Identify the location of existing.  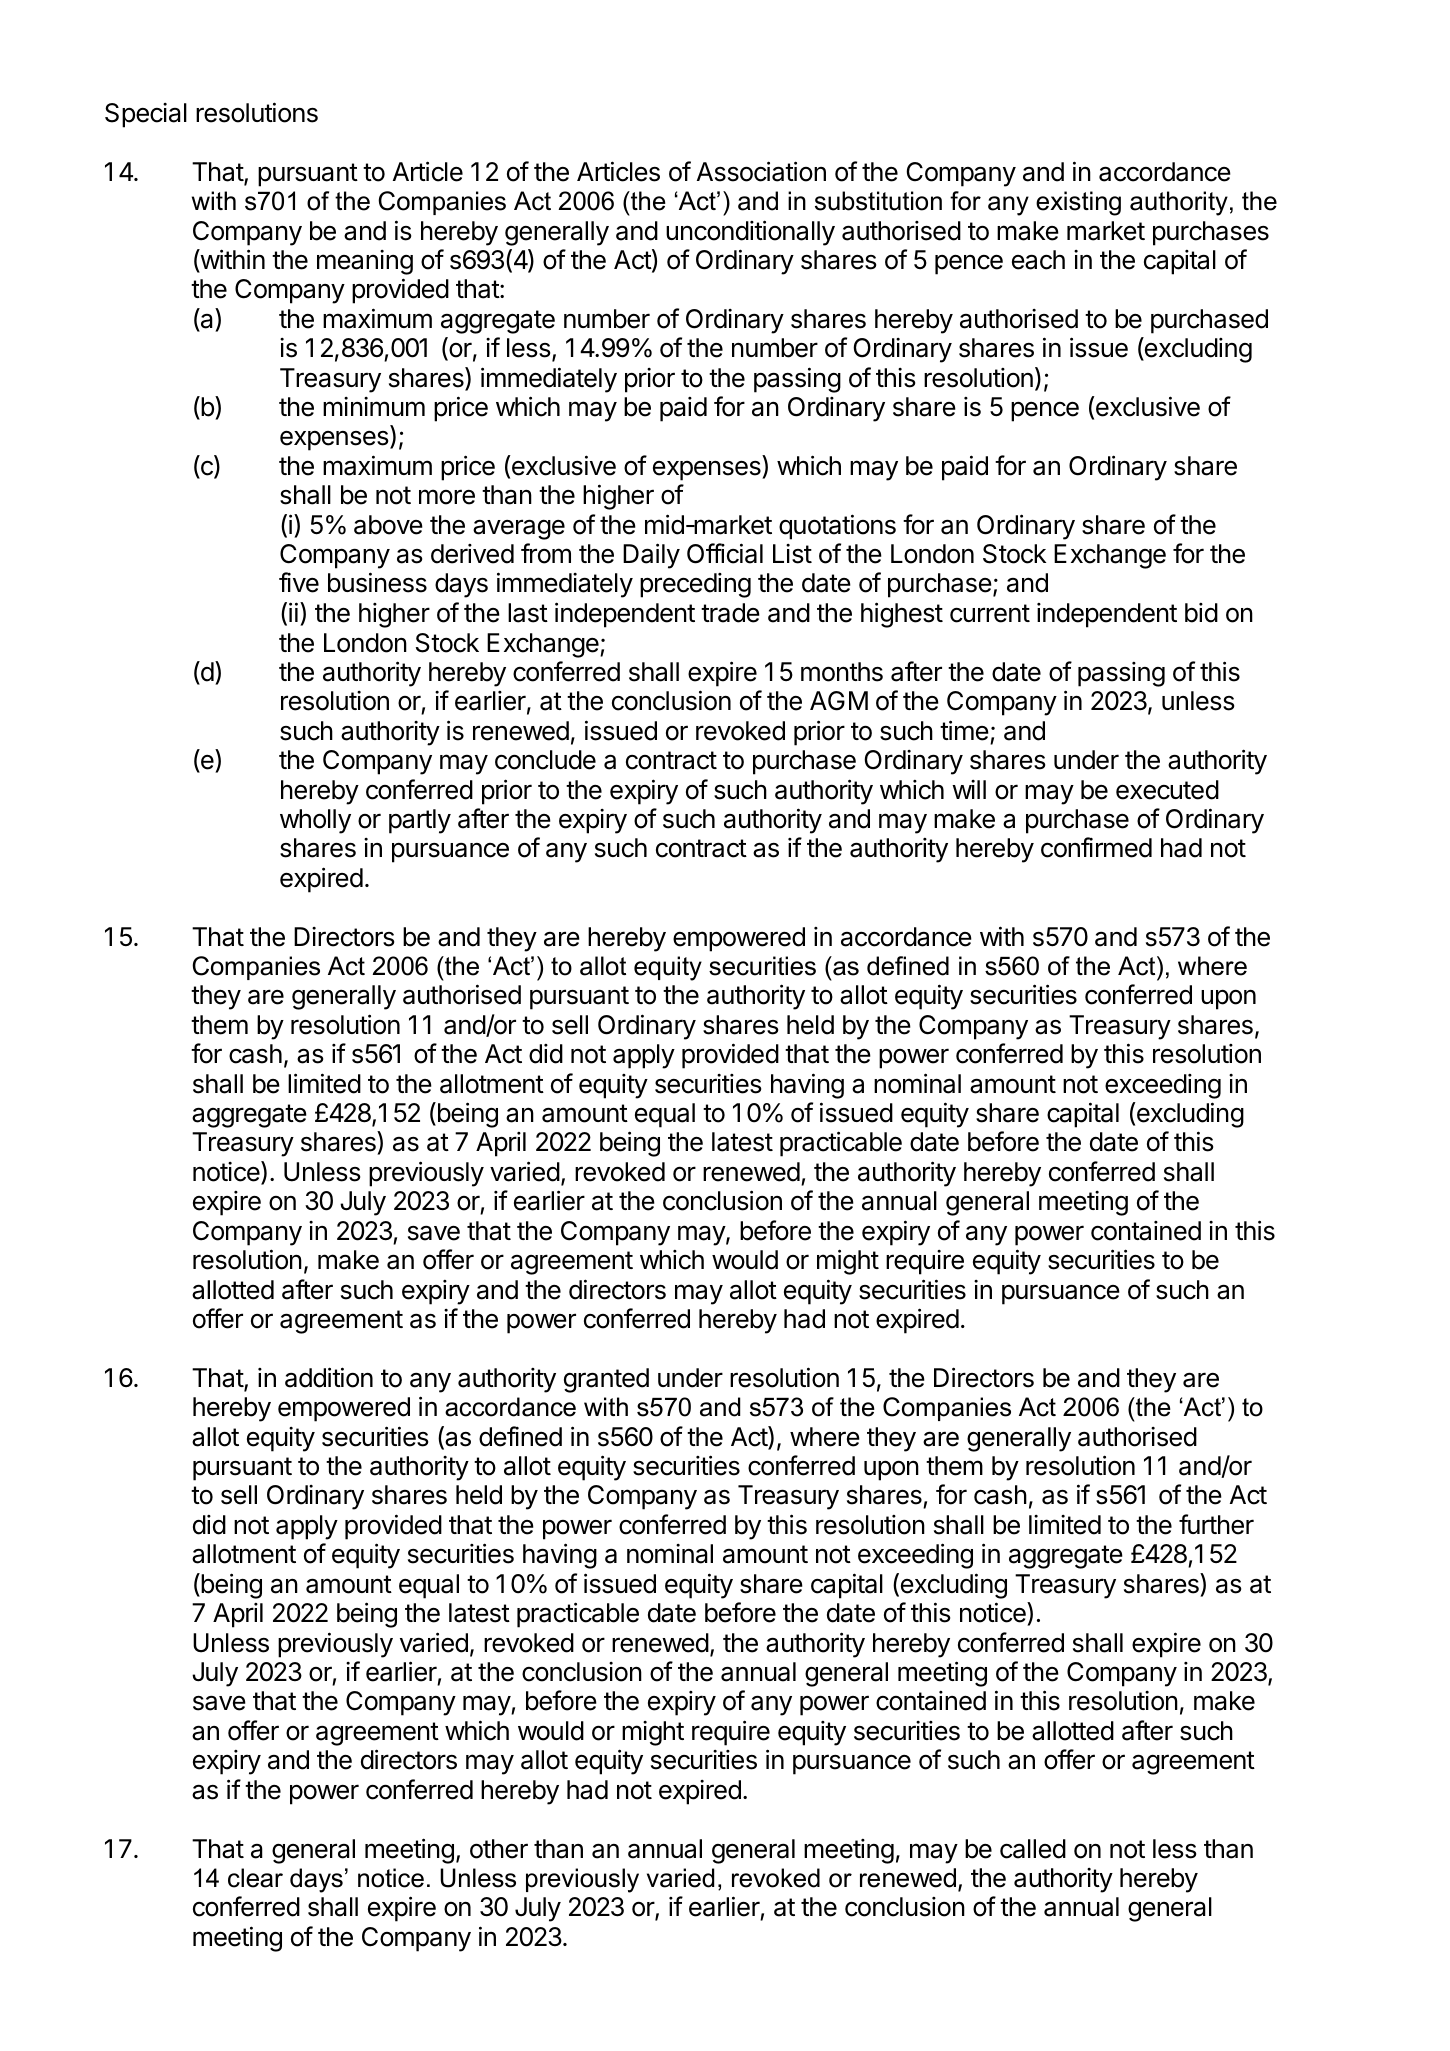
(1078, 203).
